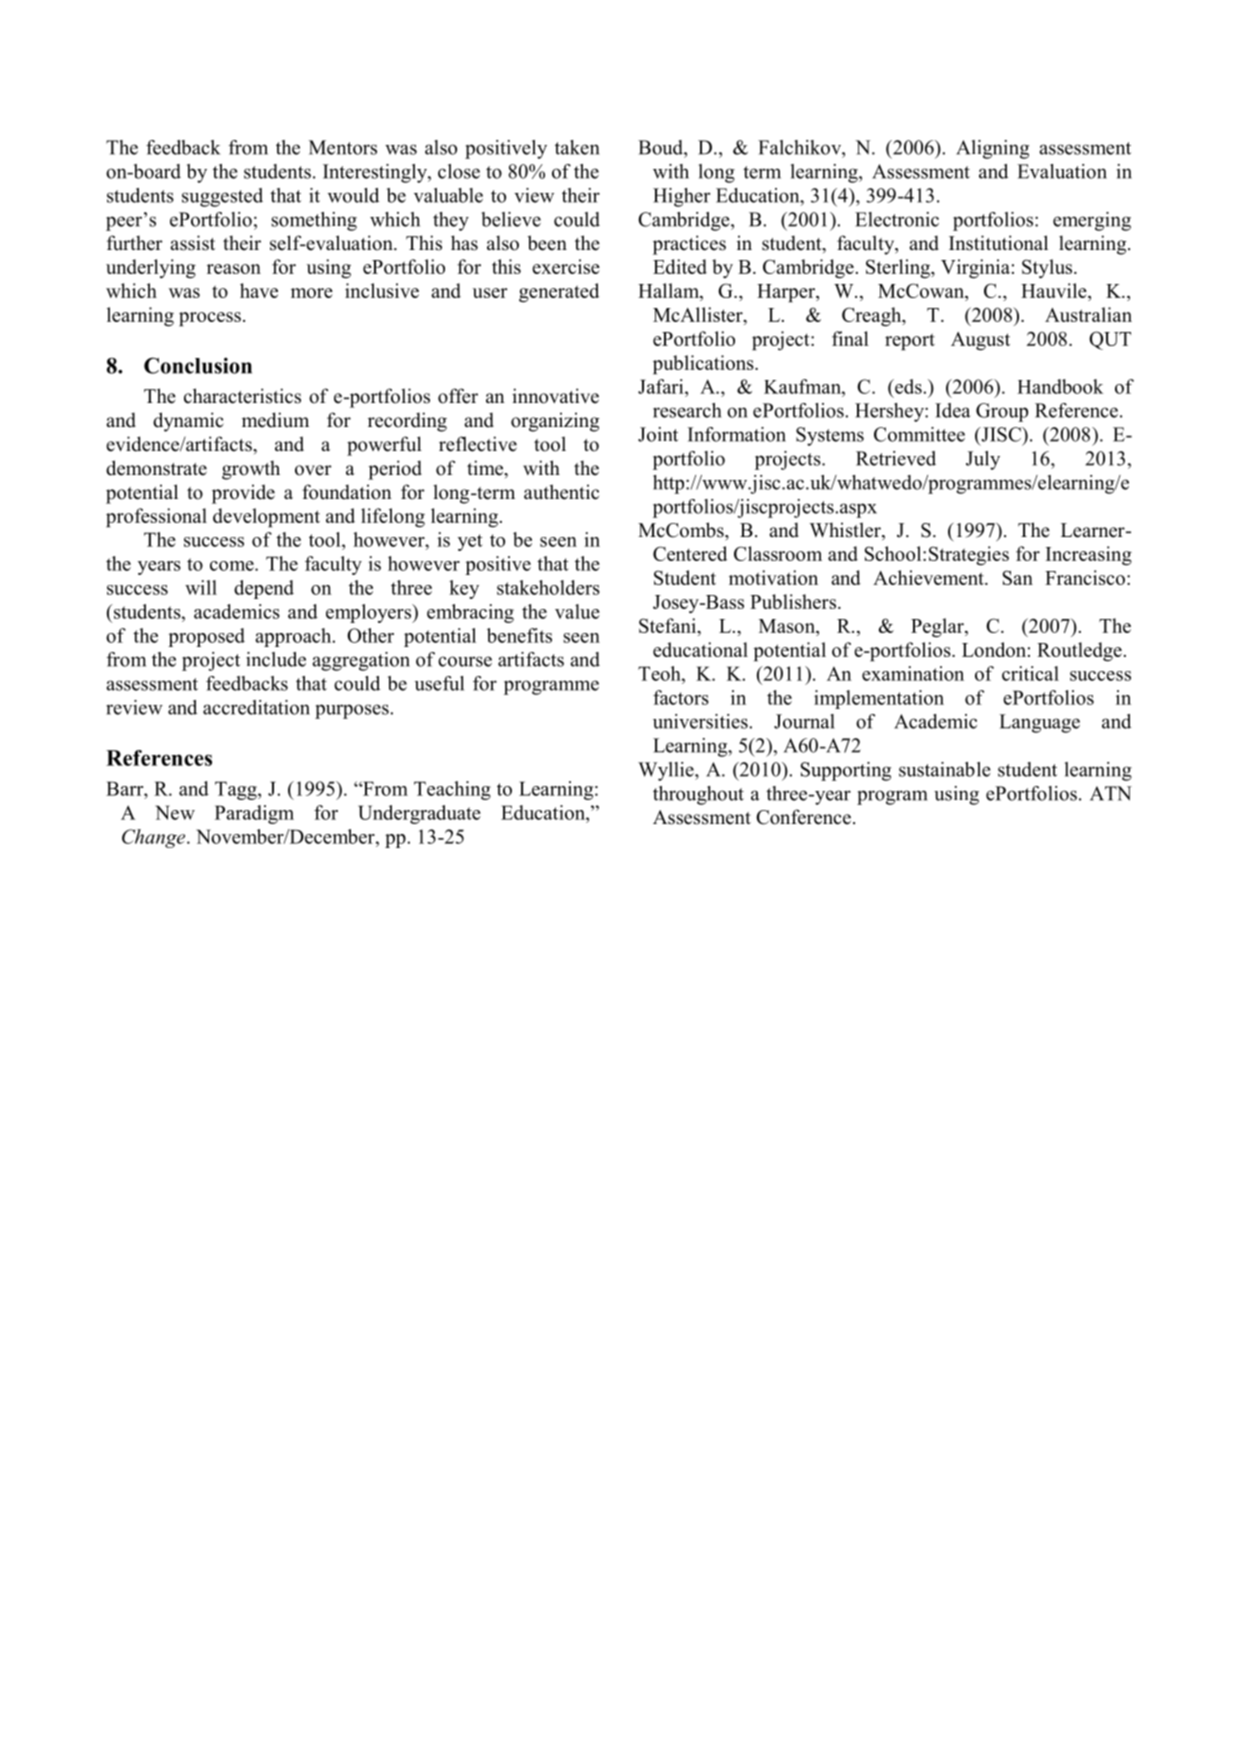 Image resolution: width=1238 pixels, height=1751 pixels. What do you see at coordinates (242, 396) in the screenshot?
I see `characteristics` at bounding box center [242, 396].
